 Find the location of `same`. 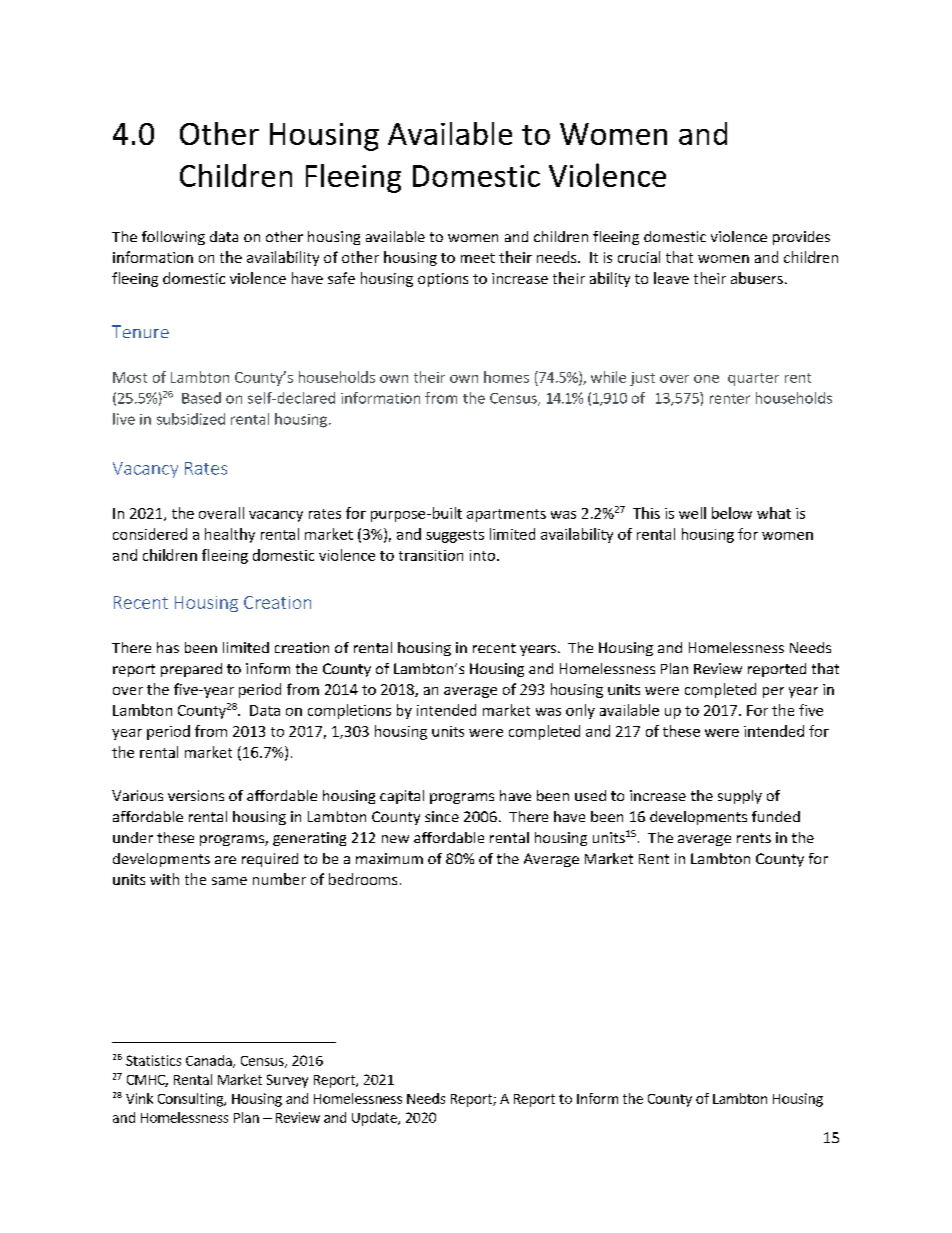

same is located at coordinates (229, 881).
